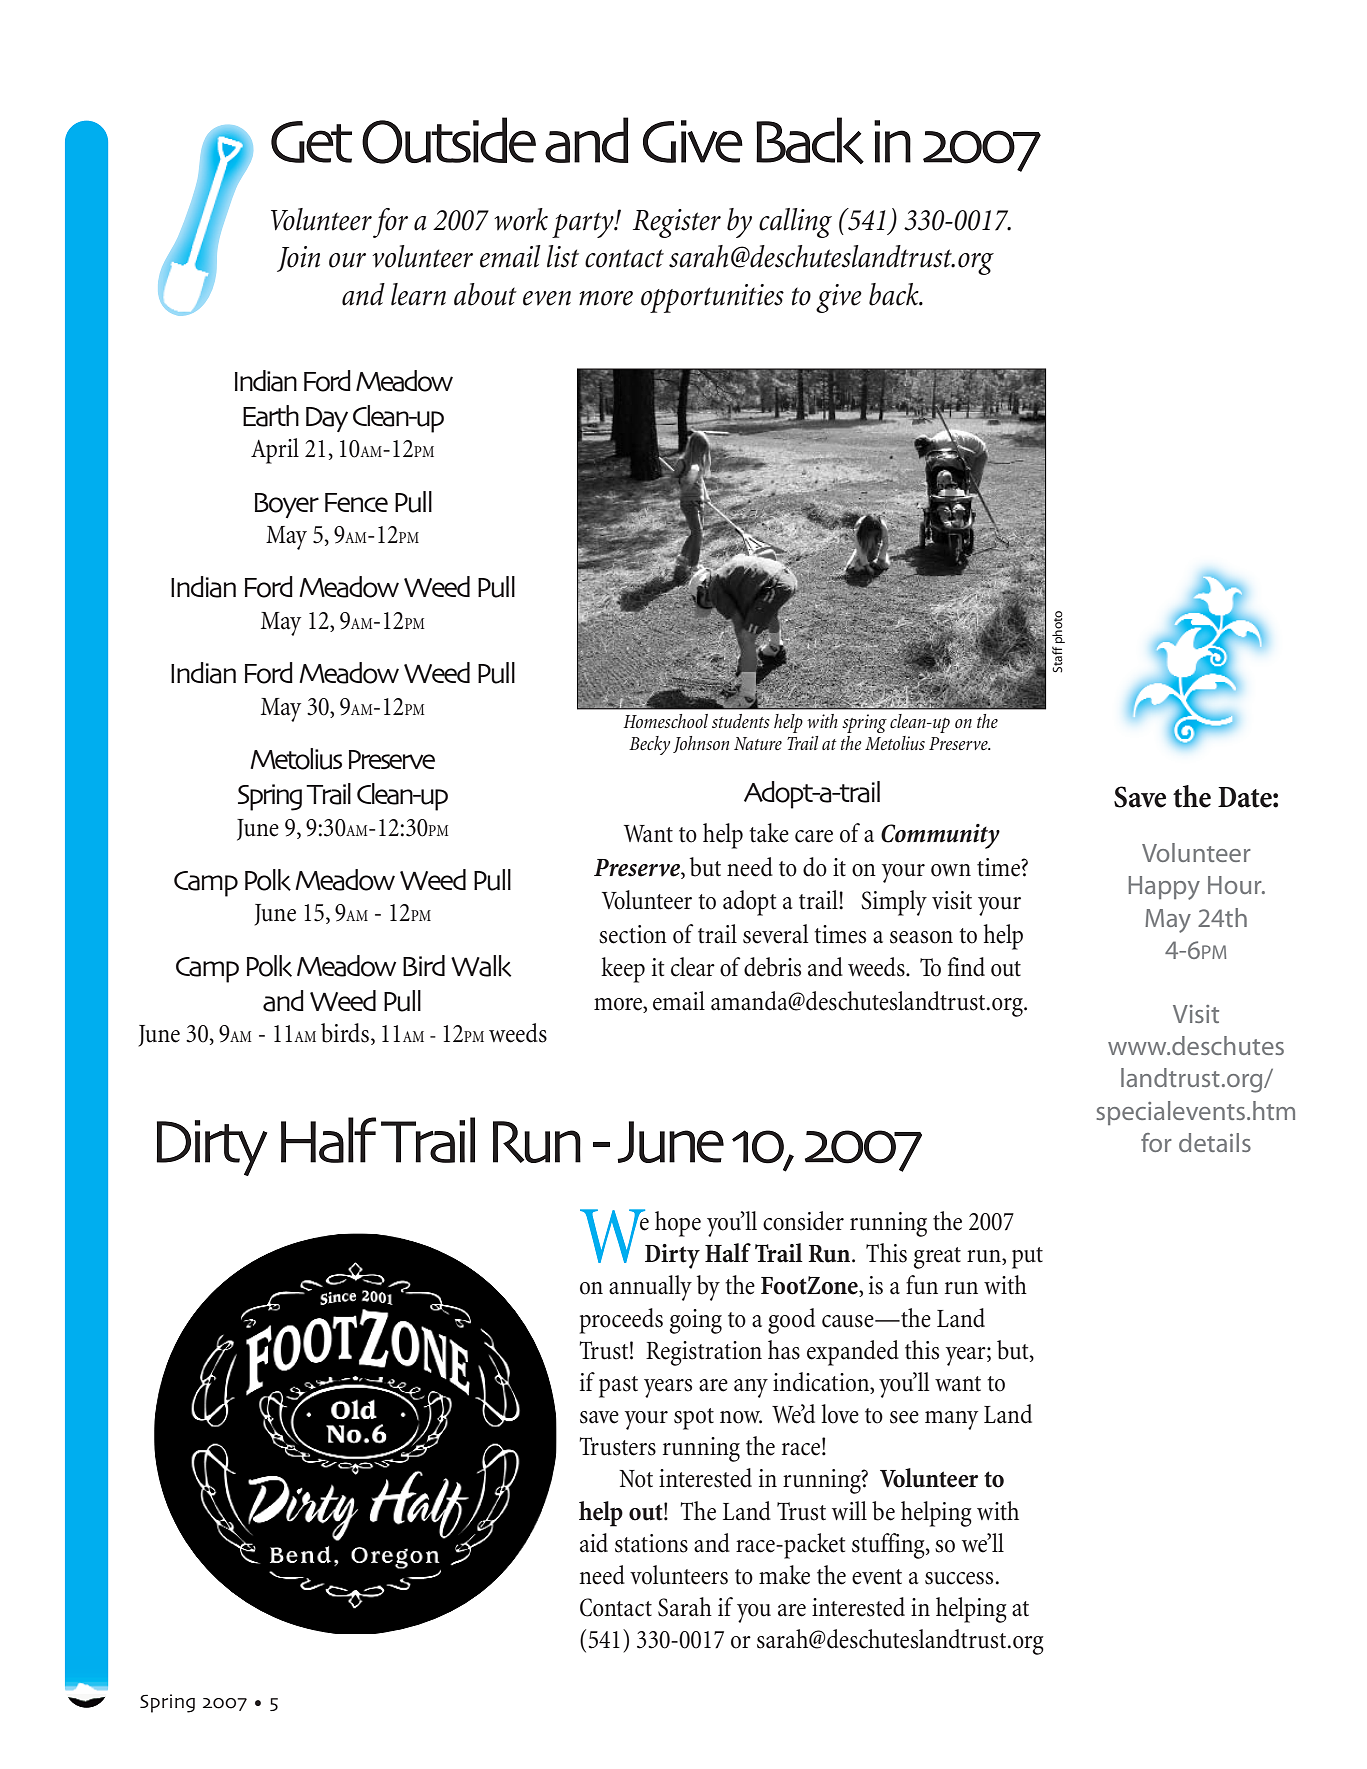  I want to click on debris, so click(772, 967).
